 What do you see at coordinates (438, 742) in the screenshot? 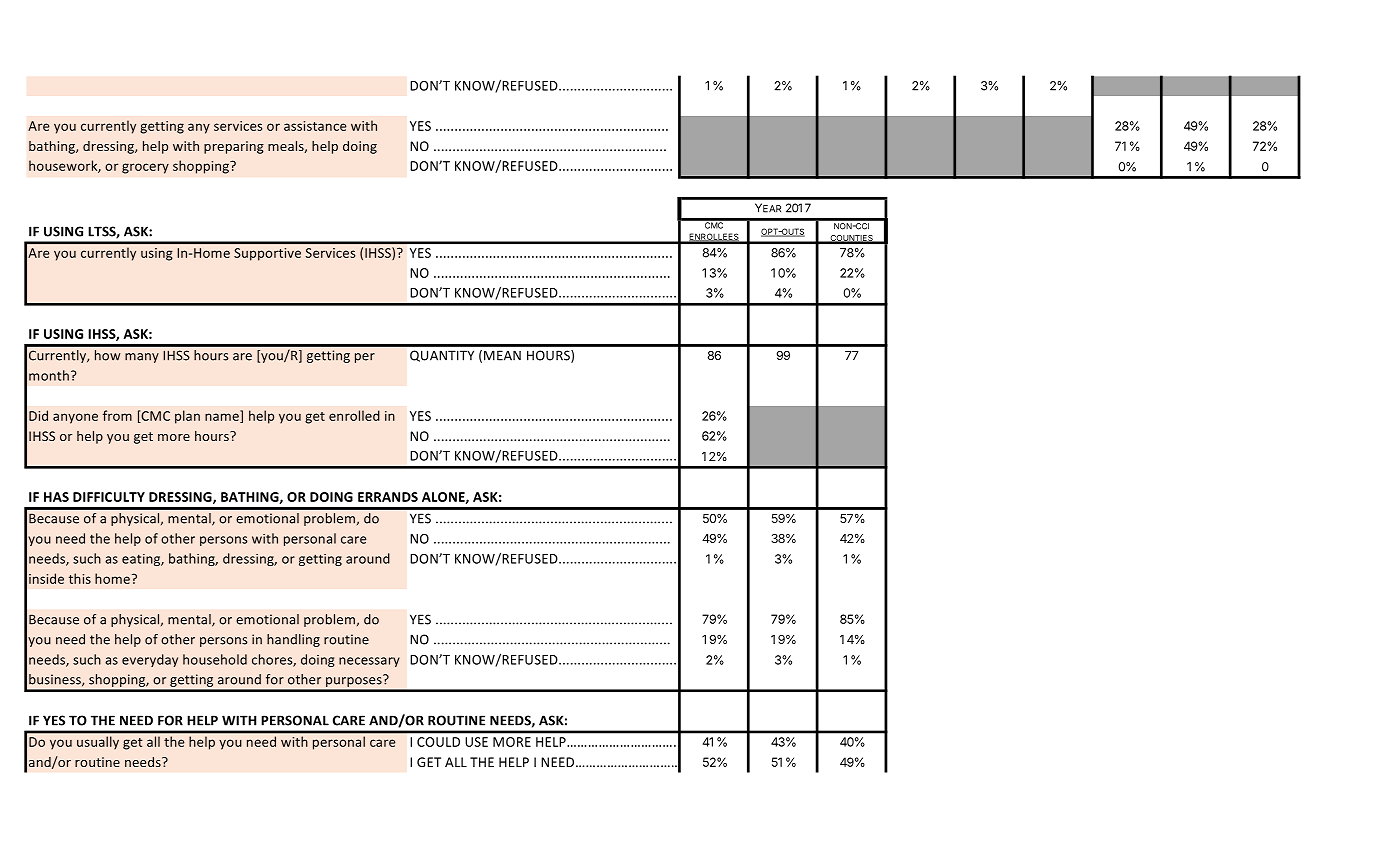
I see `COULD` at bounding box center [438, 742].
